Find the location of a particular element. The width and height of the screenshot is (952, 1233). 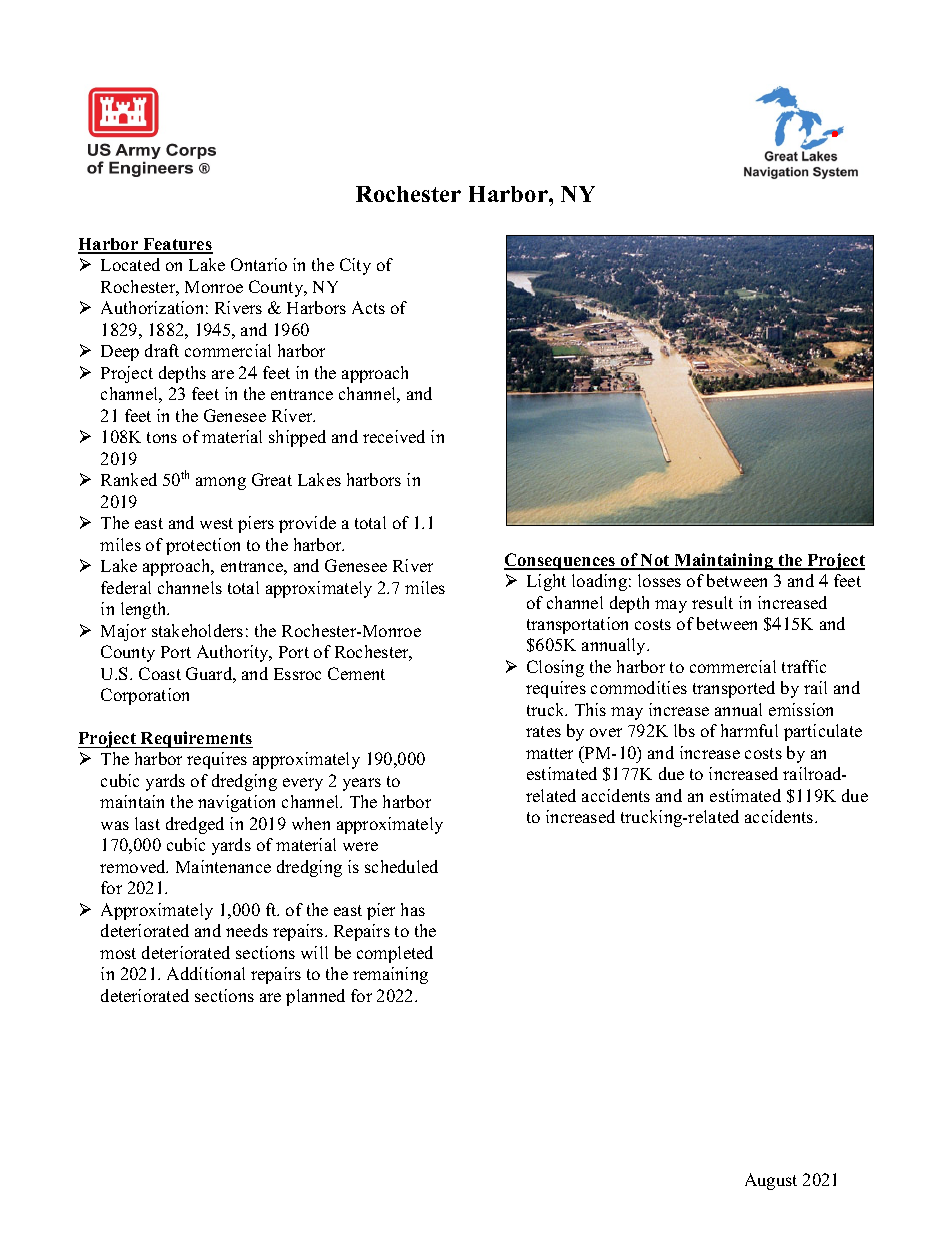

Features is located at coordinates (177, 245).
